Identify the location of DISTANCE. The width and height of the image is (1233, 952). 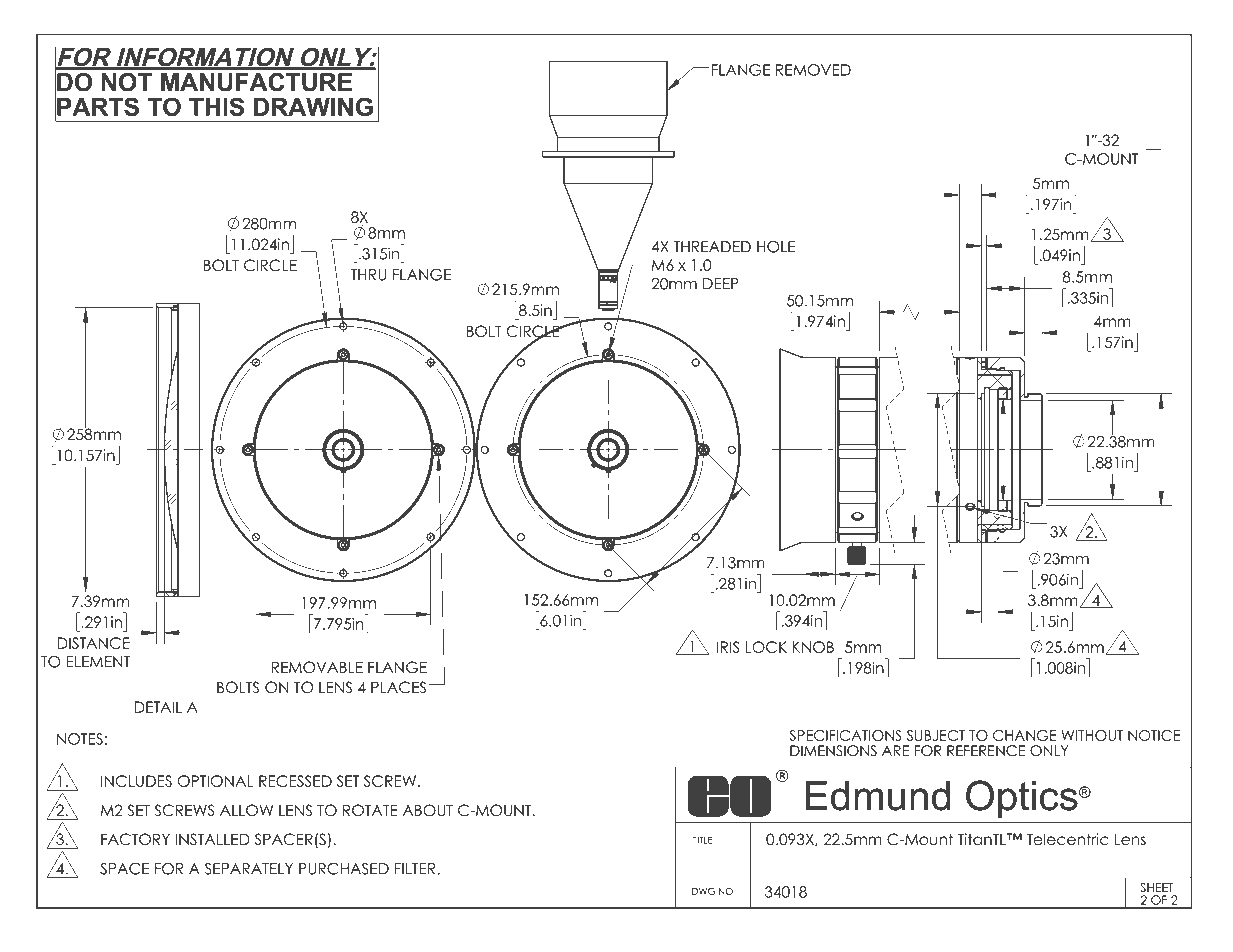
(94, 643).
